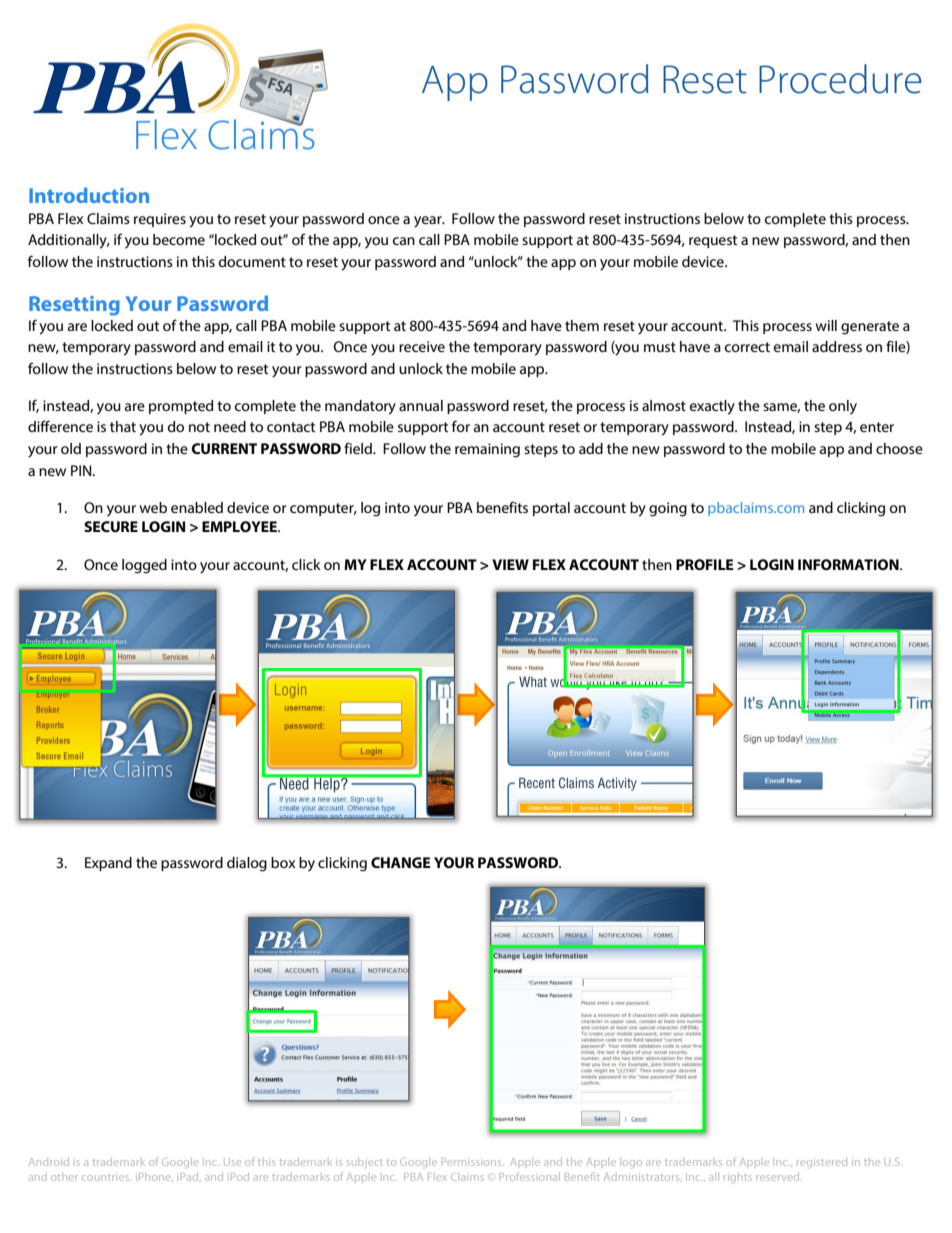 This document has width=952, height=1233. What do you see at coordinates (510, 564) in the document?
I see `VIEW` at bounding box center [510, 564].
